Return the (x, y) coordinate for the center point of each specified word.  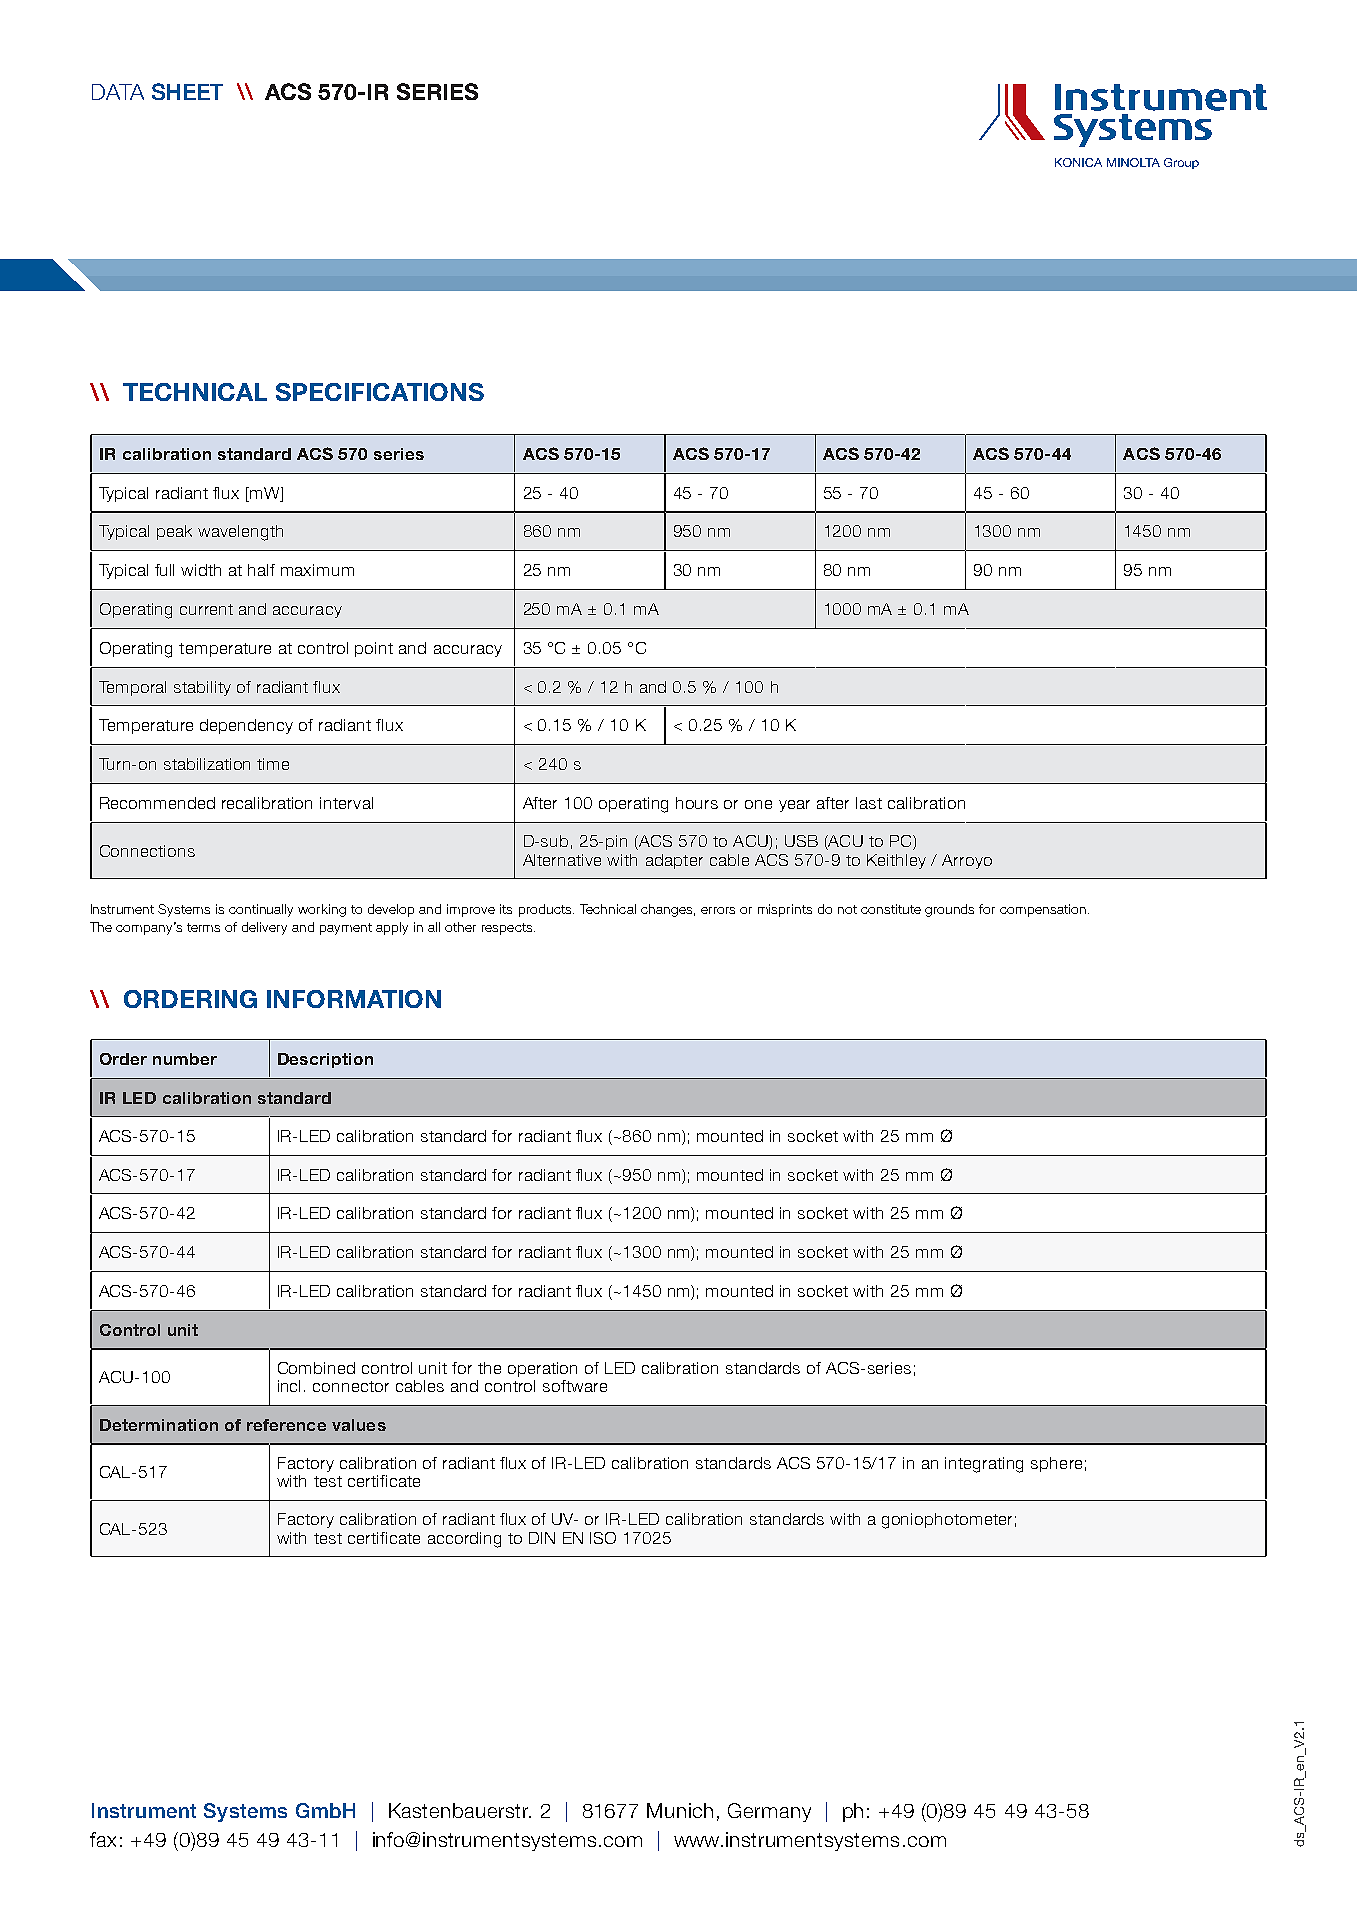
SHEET (187, 91)
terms (203, 927)
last (869, 803)
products (546, 910)
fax (103, 1839)
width (201, 570)
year (794, 806)
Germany (769, 1812)
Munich (680, 1810)
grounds (949, 910)
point (374, 649)
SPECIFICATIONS (380, 392)
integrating (984, 1465)
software (575, 1386)
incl (289, 1386)
